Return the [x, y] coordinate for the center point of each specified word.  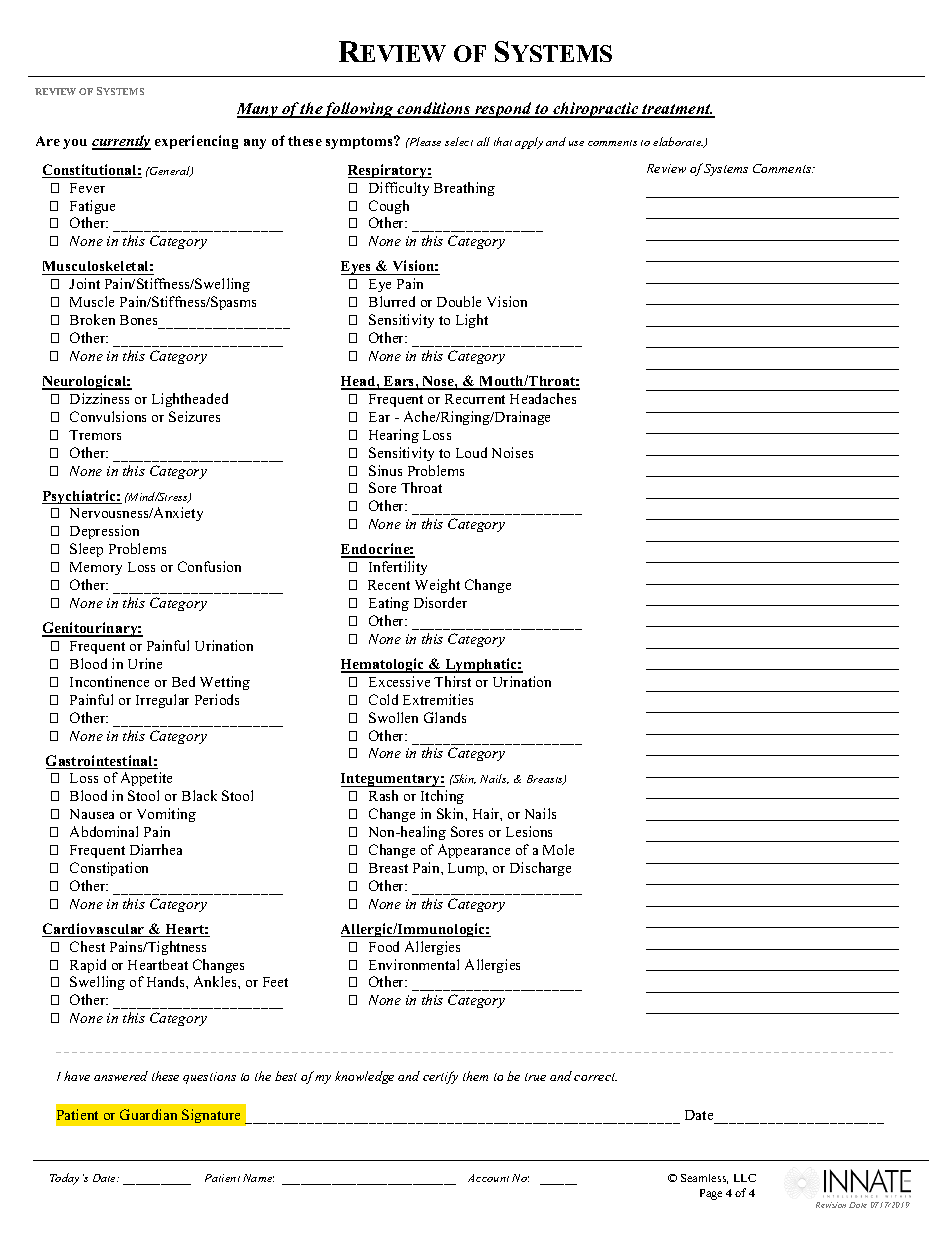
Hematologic [384, 665]
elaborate [678, 142]
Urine [145, 663]
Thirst [452, 681]
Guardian [148, 1114]
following [359, 110]
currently [121, 142]
